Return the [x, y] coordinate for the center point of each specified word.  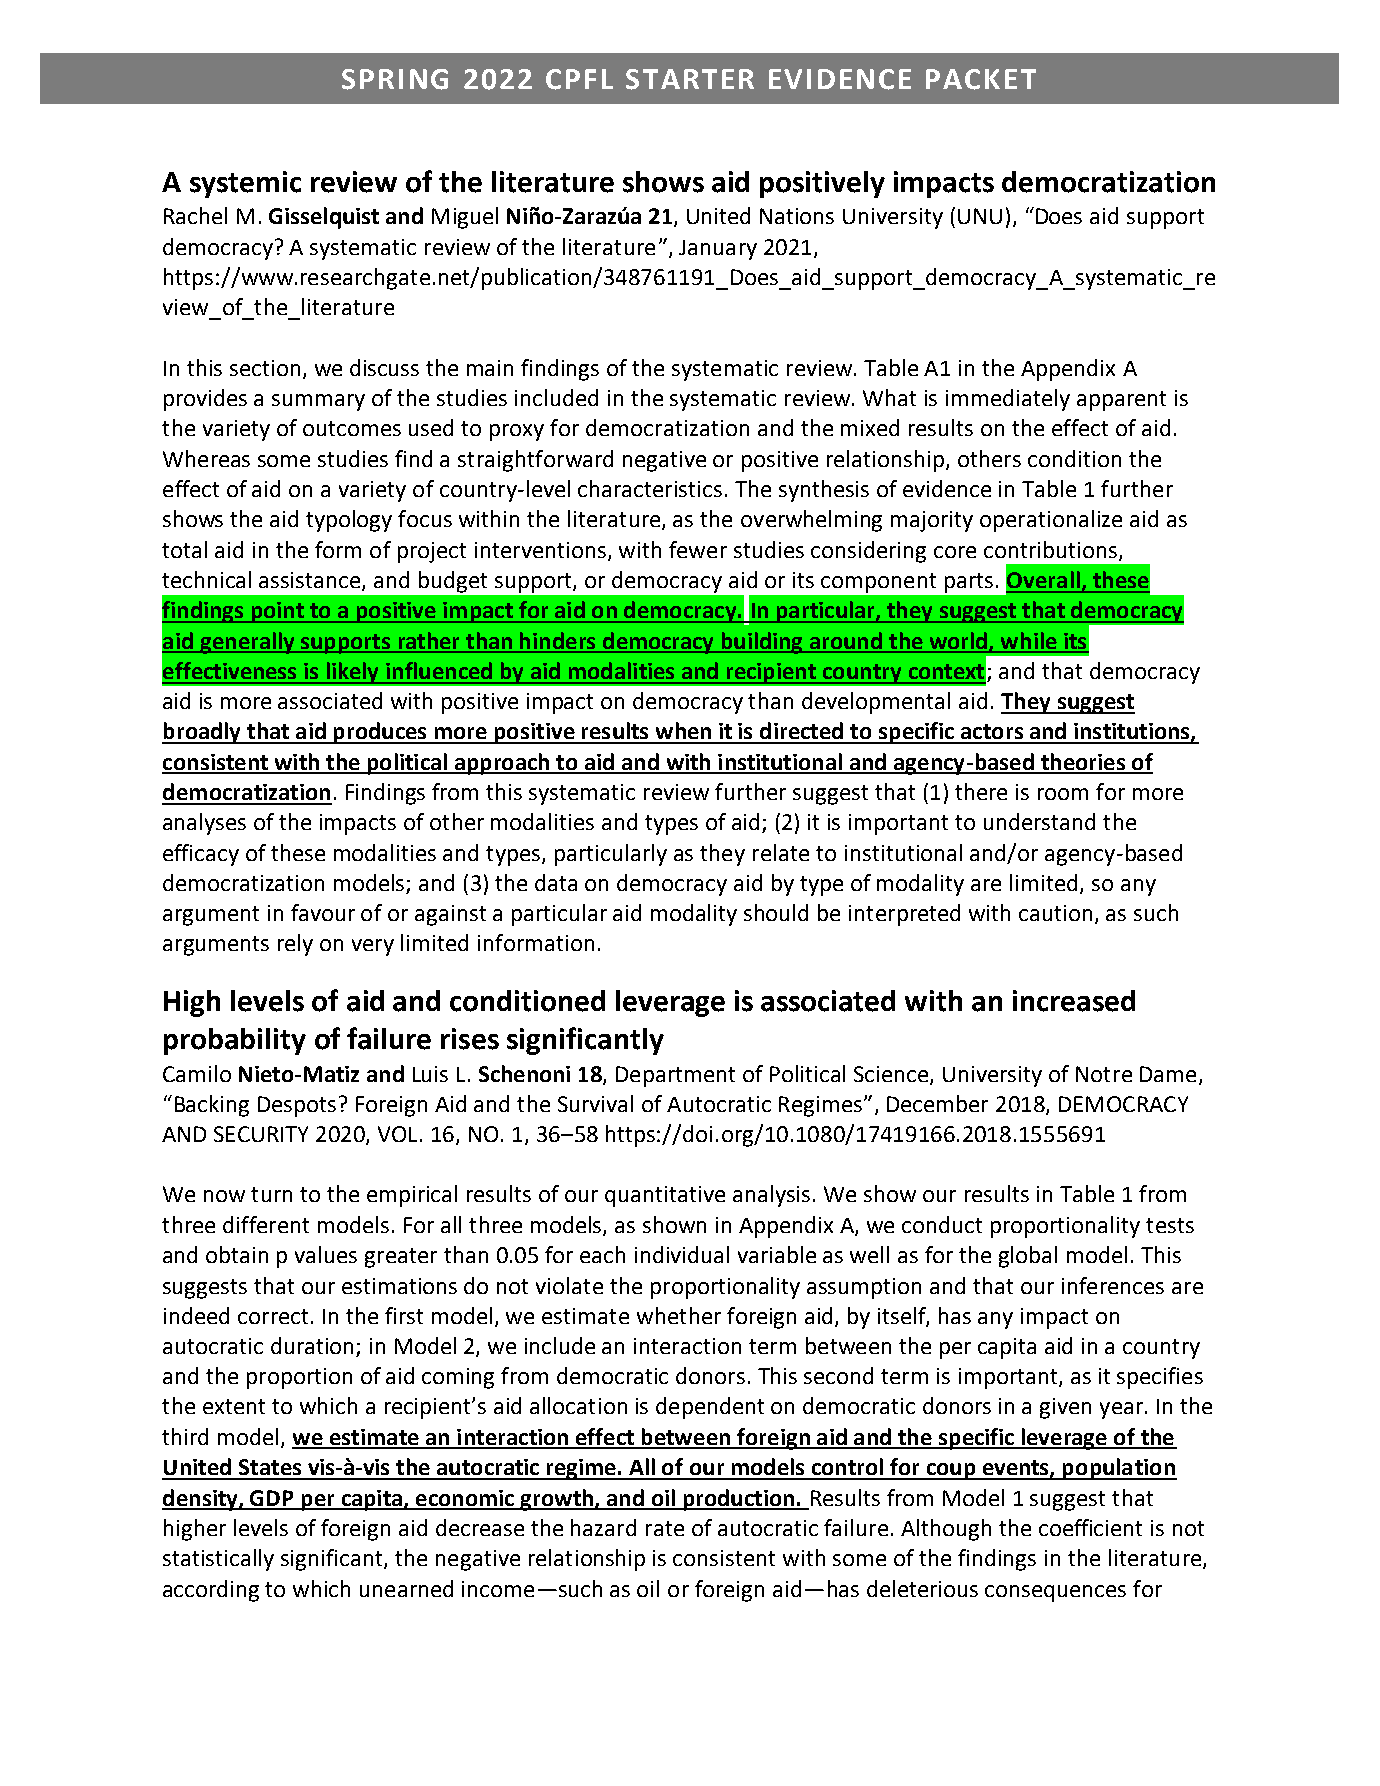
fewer [698, 549]
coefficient [1090, 1527]
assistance [311, 581]
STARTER [690, 79]
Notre [1104, 1074]
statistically [218, 1560]
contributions [1052, 550]
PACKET [981, 79]
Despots [297, 1106]
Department [675, 1076]
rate [665, 1528]
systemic [245, 184]
